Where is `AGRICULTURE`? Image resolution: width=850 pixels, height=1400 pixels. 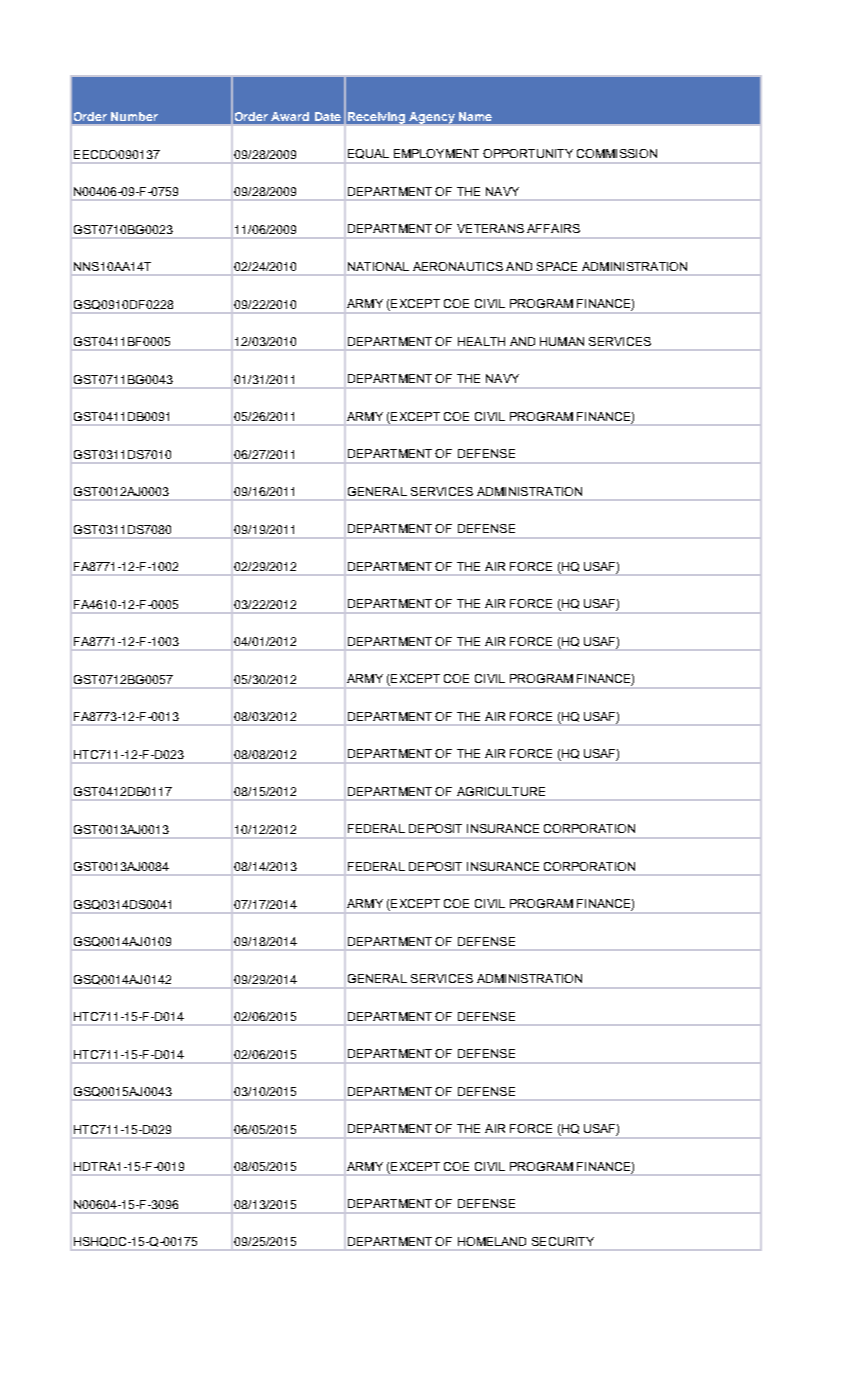 AGRICULTURE is located at coordinates (501, 791).
